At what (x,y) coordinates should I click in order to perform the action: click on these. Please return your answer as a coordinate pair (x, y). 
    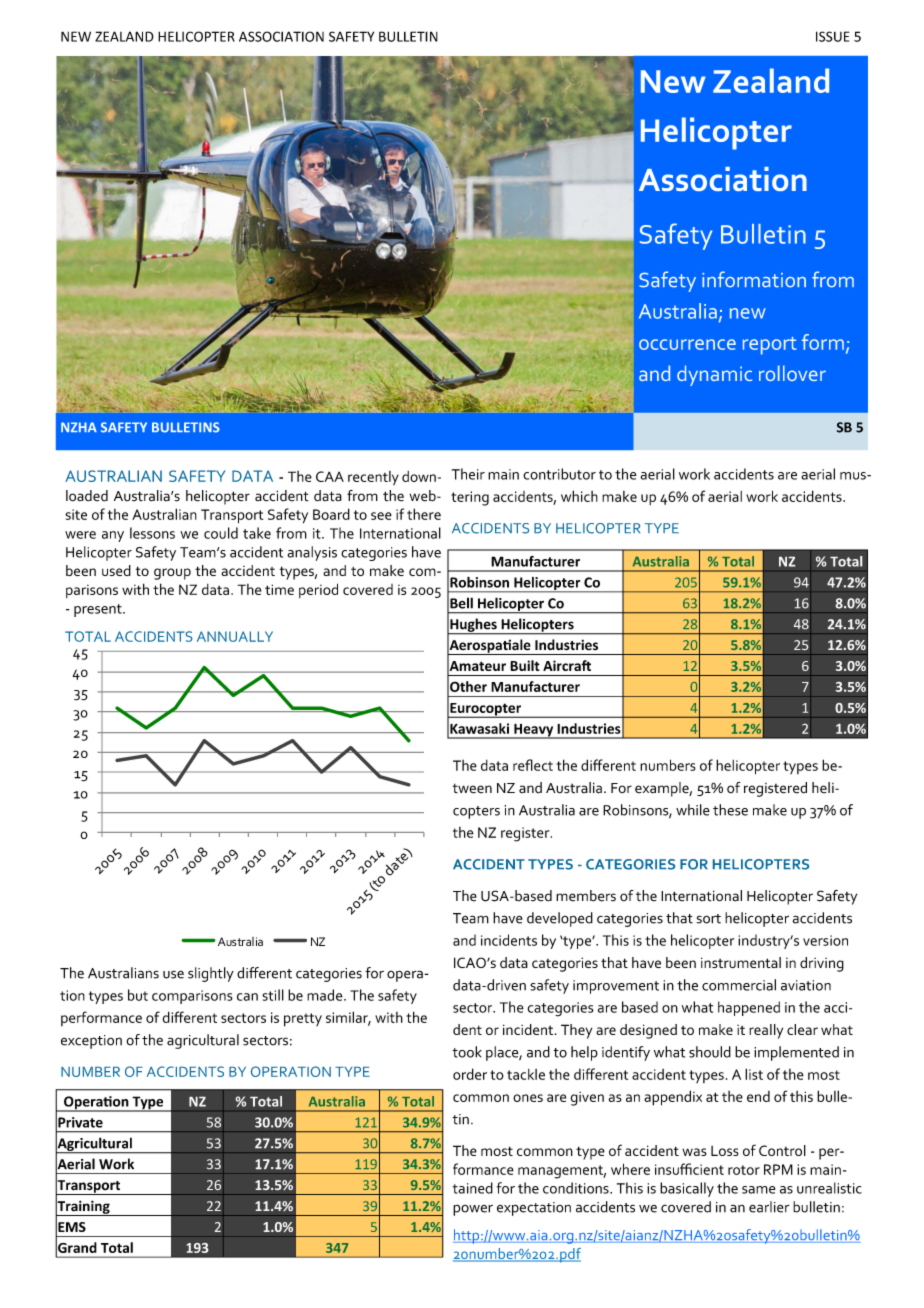
    Looking at the image, I should click on (730, 810).
